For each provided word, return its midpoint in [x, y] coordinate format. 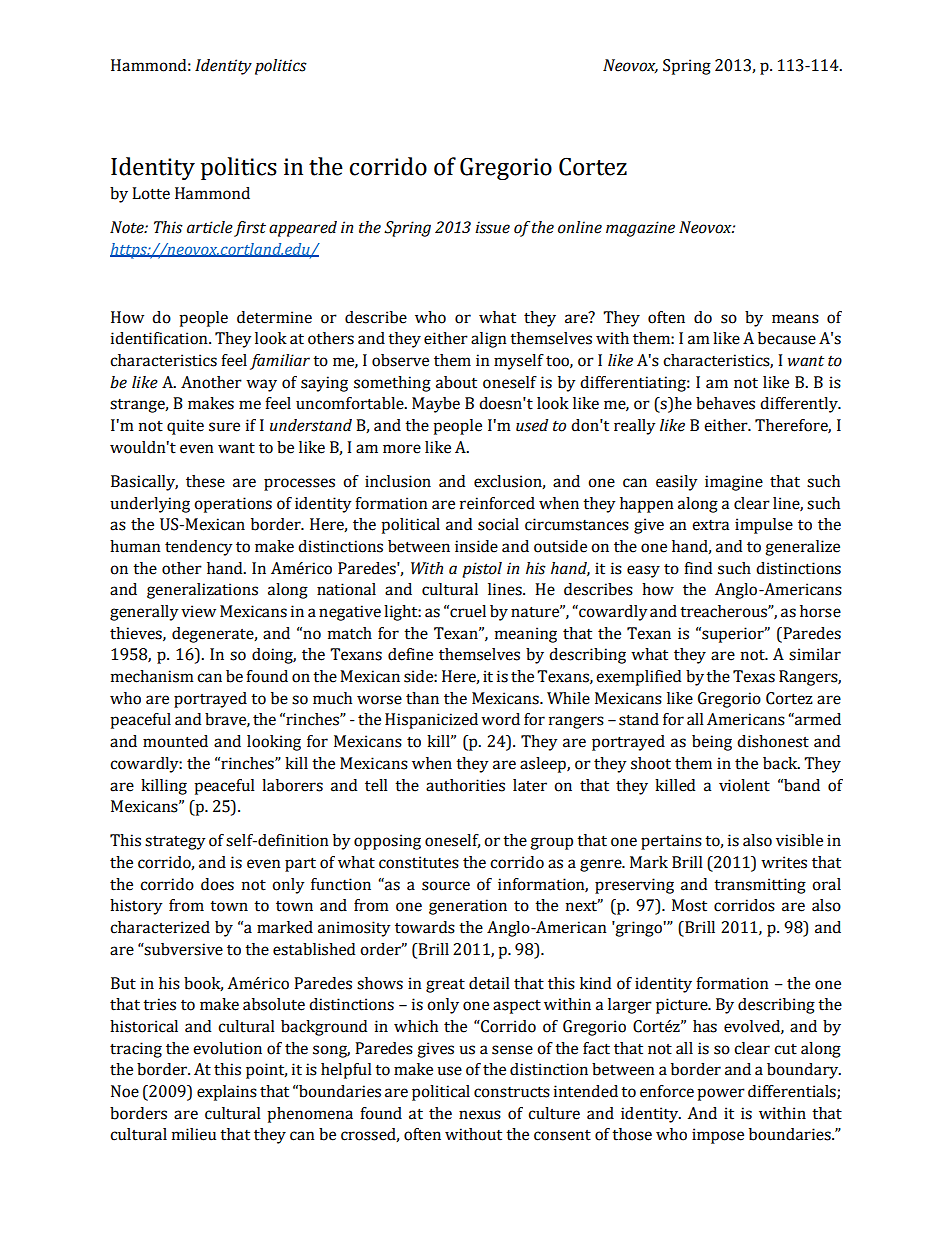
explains [227, 1093]
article [210, 227]
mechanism [152, 676]
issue [492, 227]
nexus [480, 1115]
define [410, 654]
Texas [754, 676]
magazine [640, 229]
